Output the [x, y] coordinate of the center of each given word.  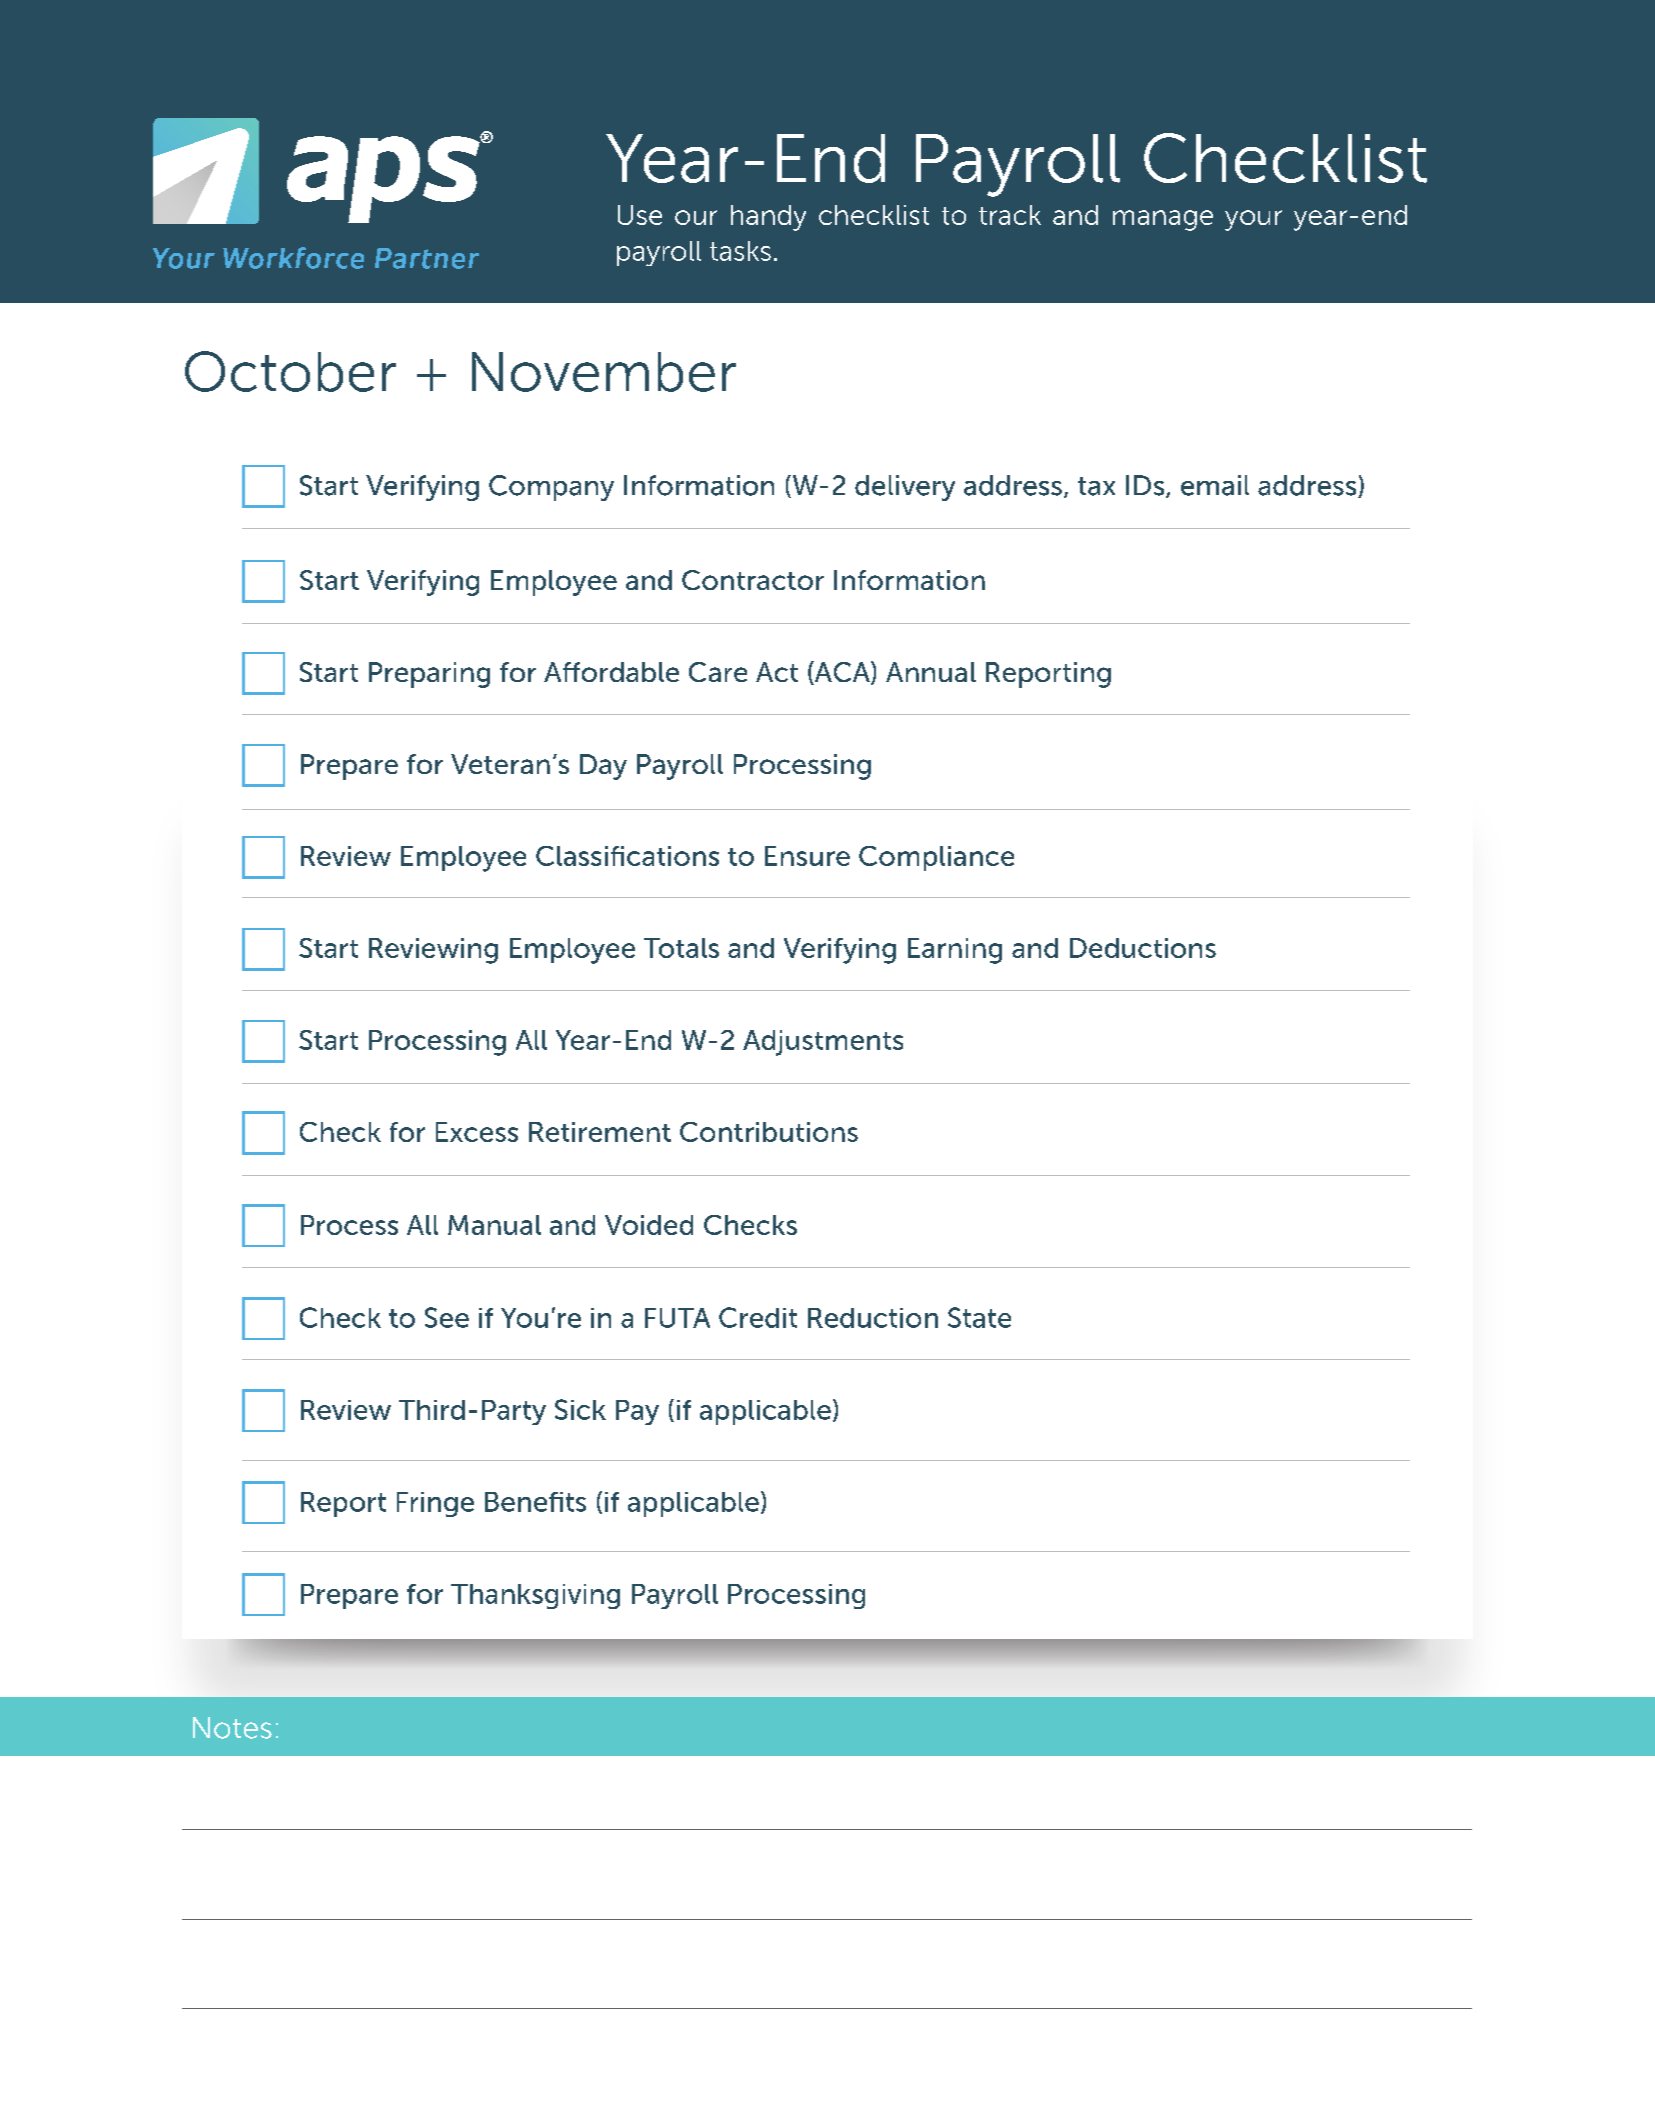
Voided [649, 1225]
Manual [494, 1225]
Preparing [429, 675]
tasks [740, 251]
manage [1163, 220]
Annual [931, 672]
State [979, 1317]
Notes [232, 1728]
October [290, 371]
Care [718, 672]
